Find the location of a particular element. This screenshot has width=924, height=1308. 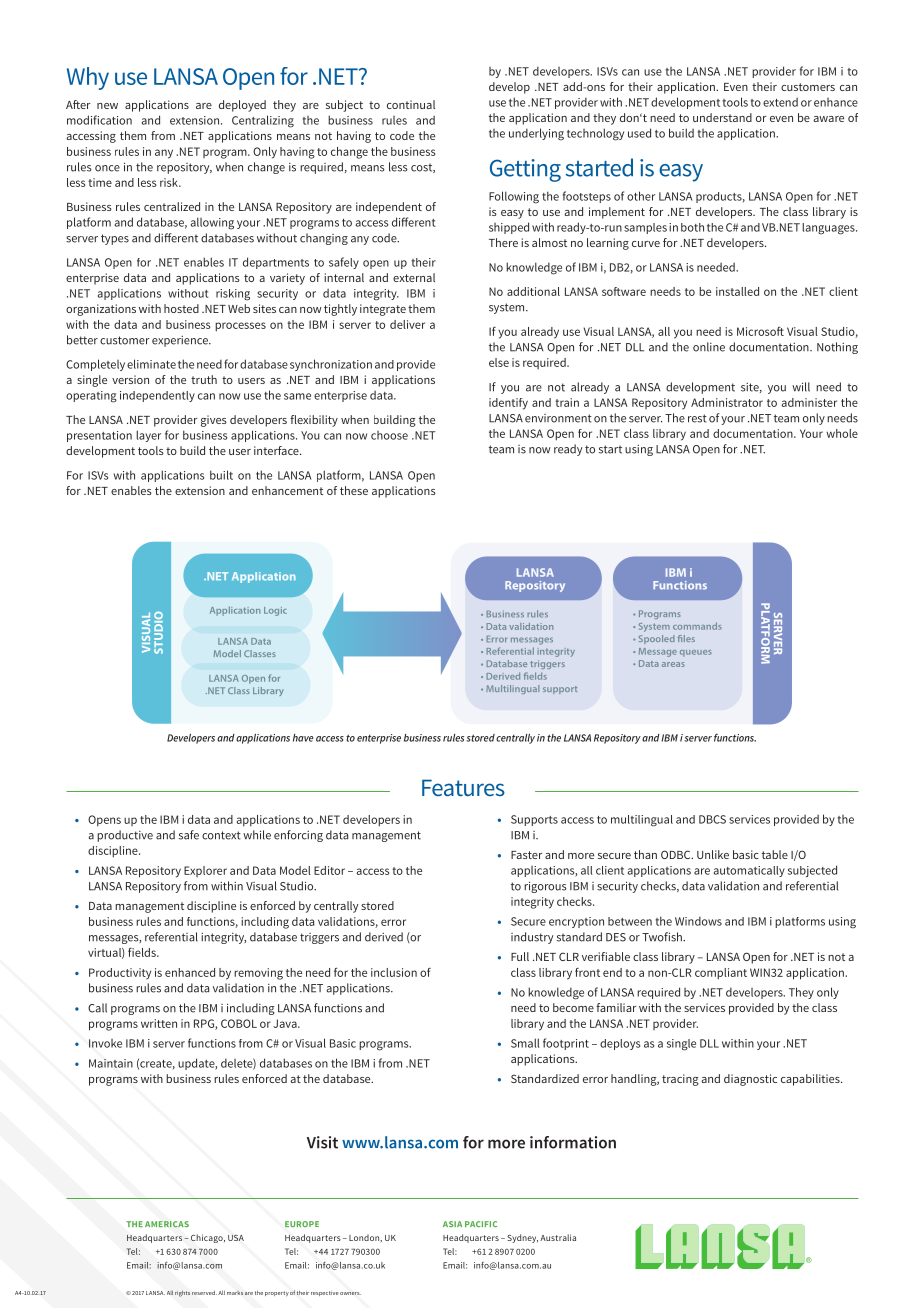

table is located at coordinates (775, 854).
